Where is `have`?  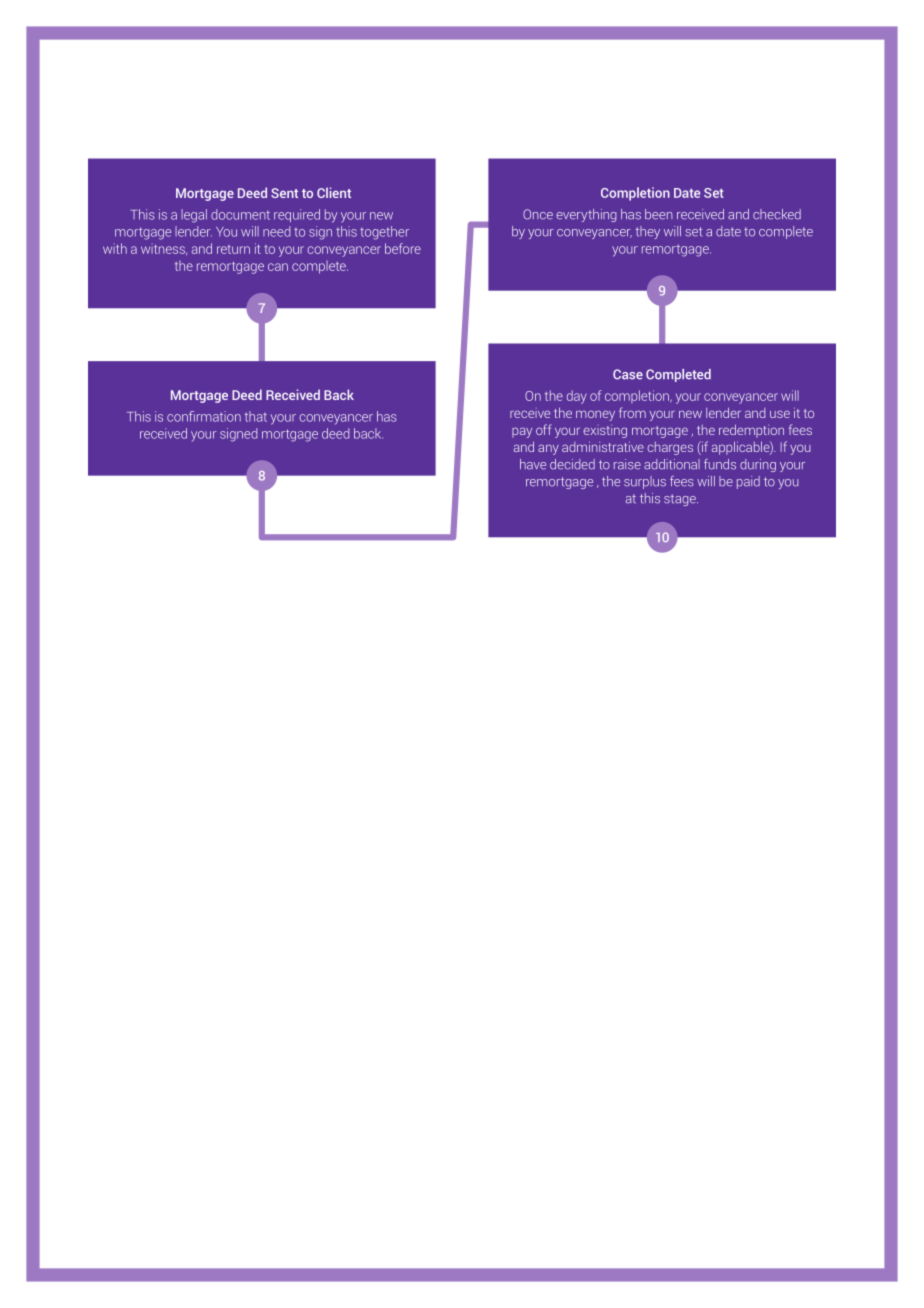
have is located at coordinates (533, 464).
